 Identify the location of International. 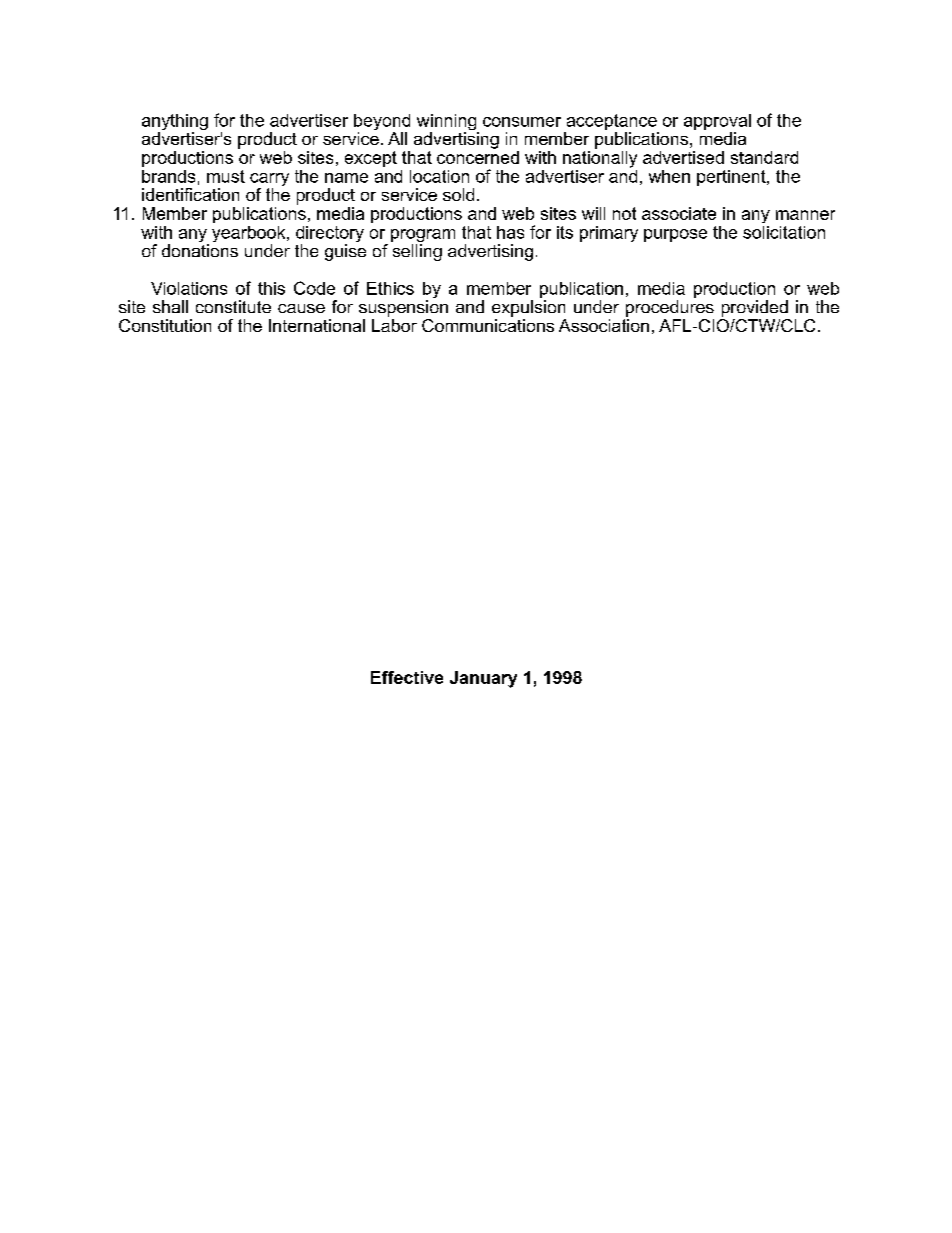
(317, 325).
